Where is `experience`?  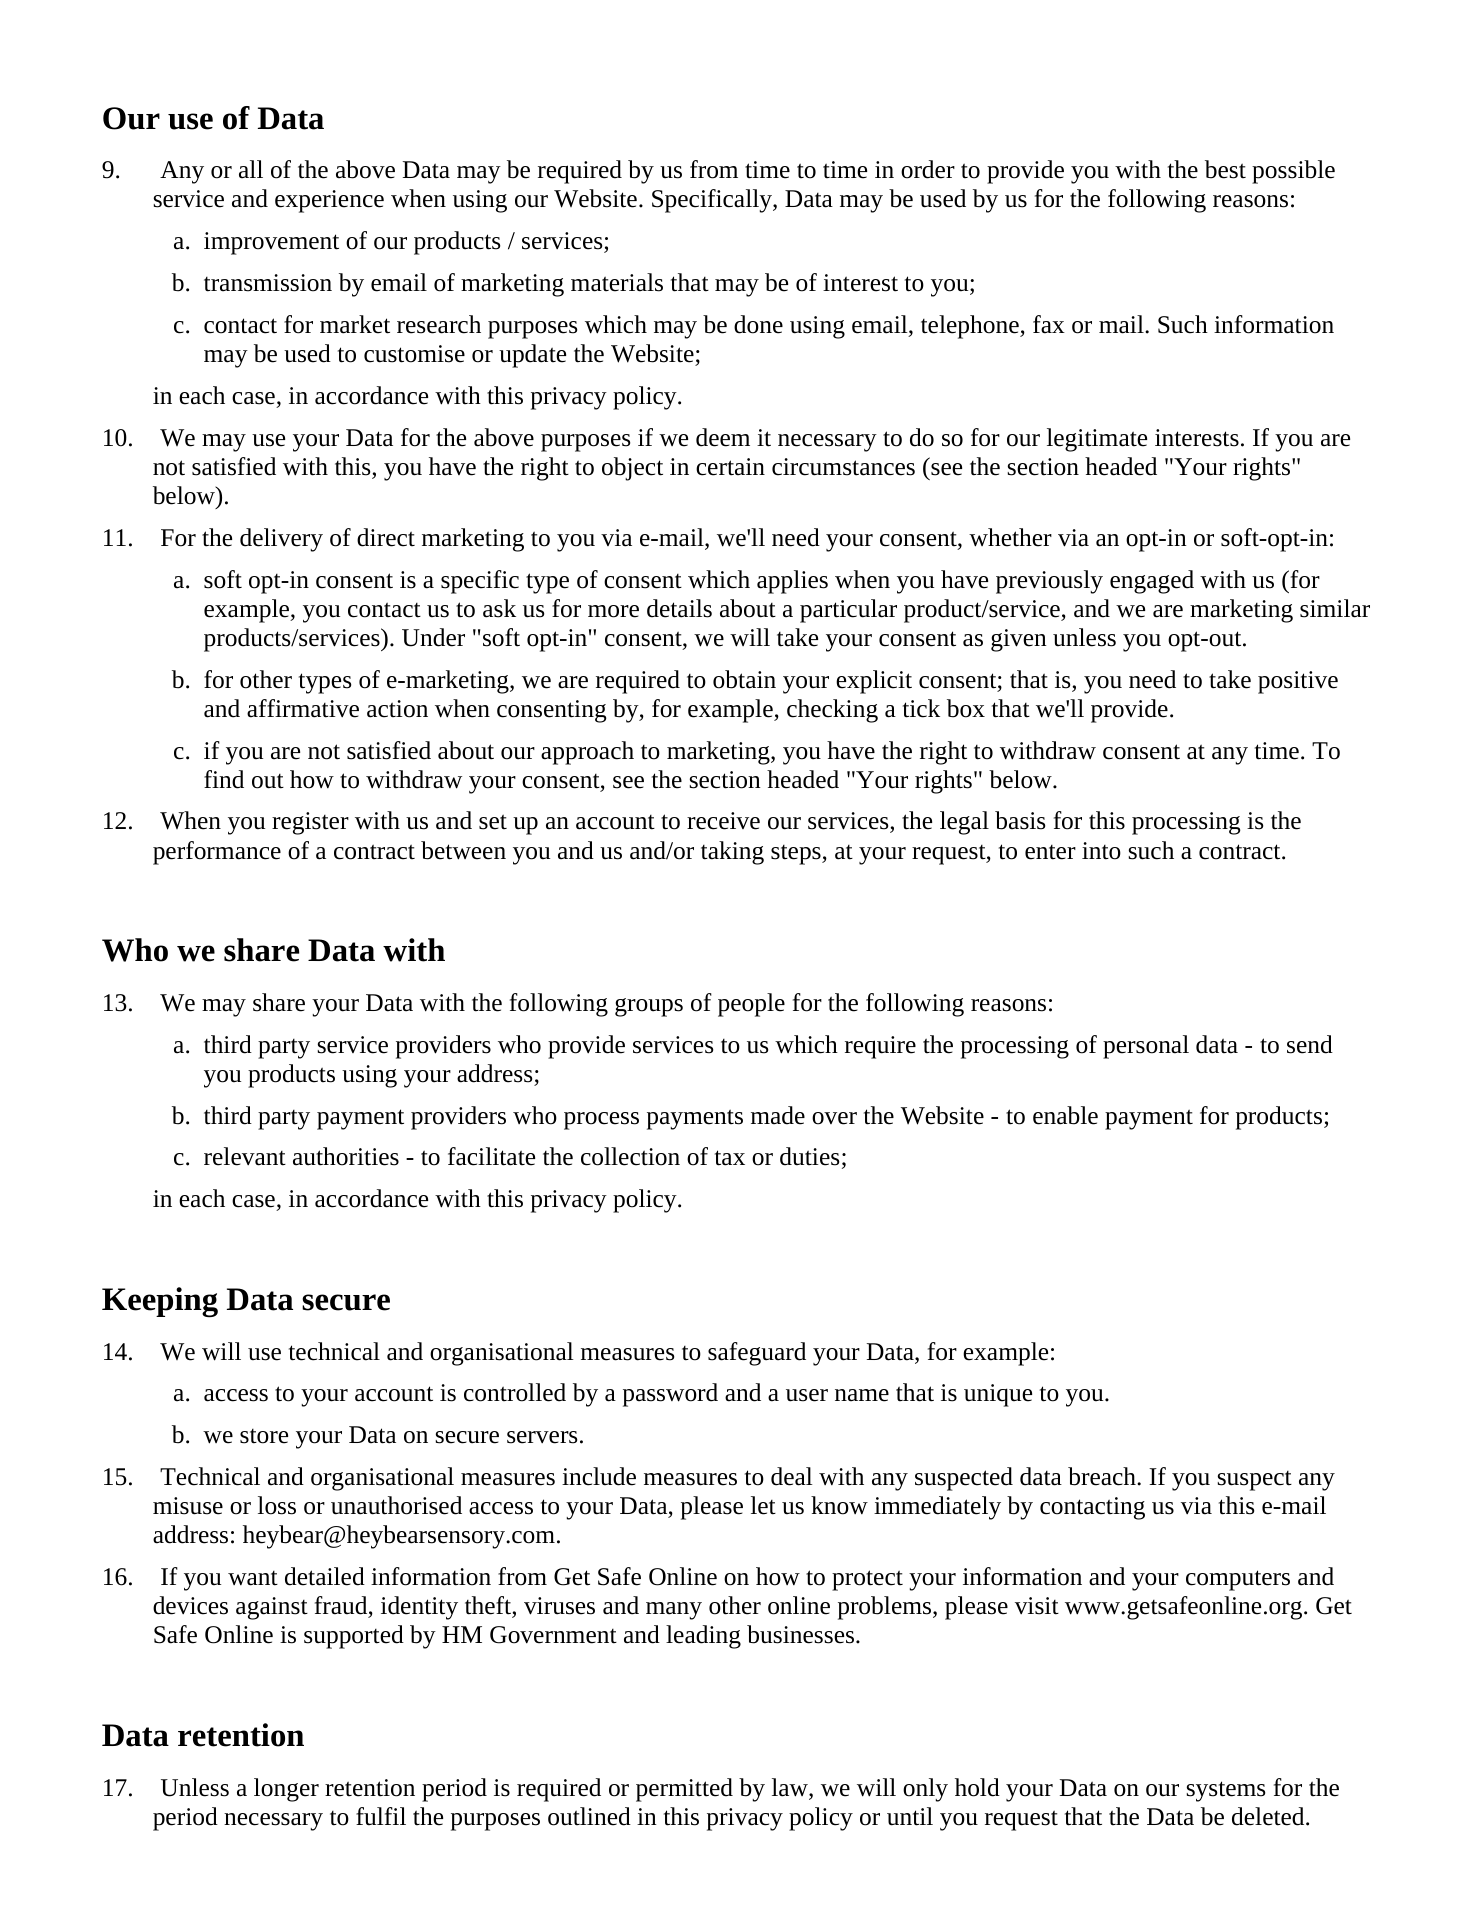
experience is located at coordinates (329, 201).
